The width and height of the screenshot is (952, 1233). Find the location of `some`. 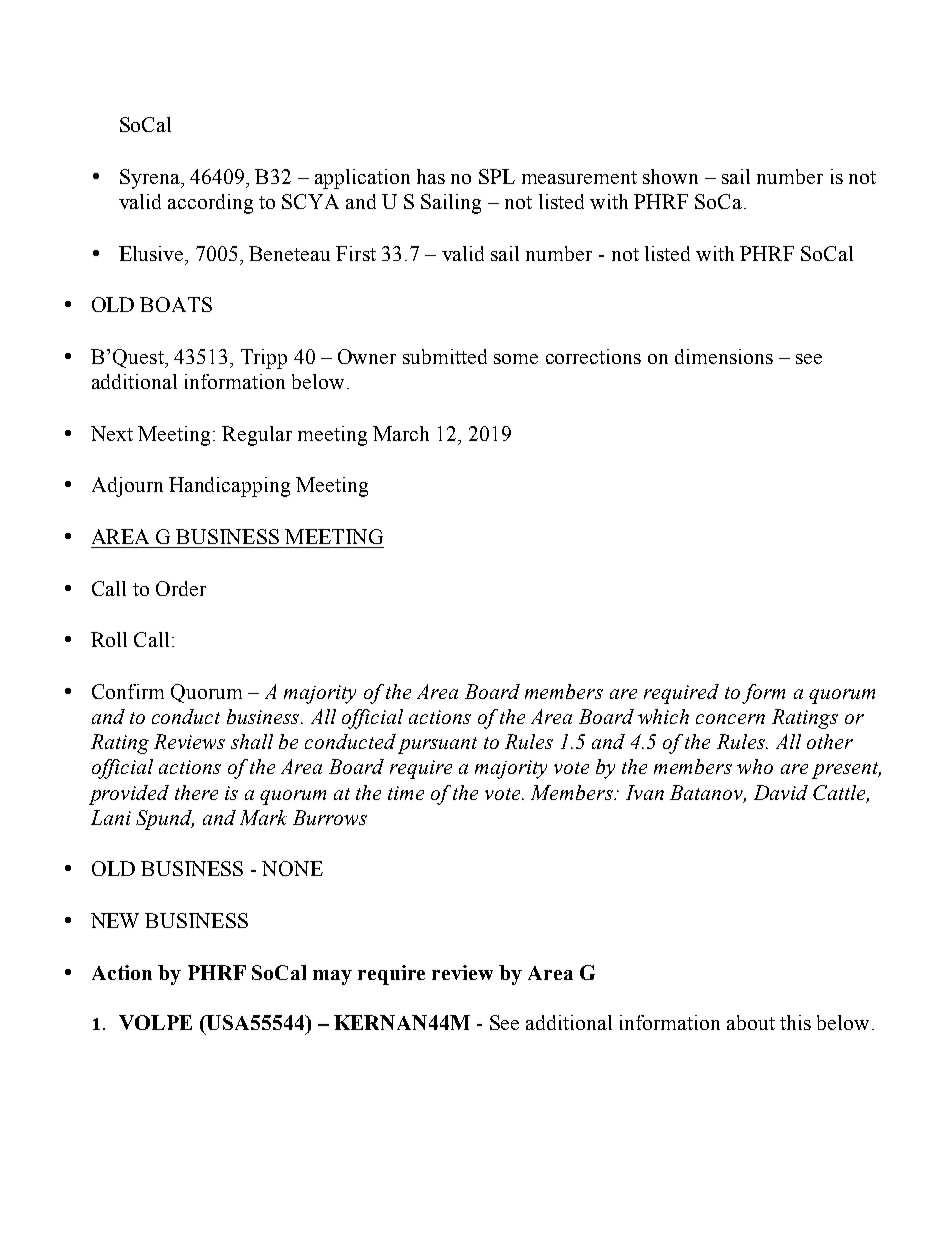

some is located at coordinates (516, 359).
